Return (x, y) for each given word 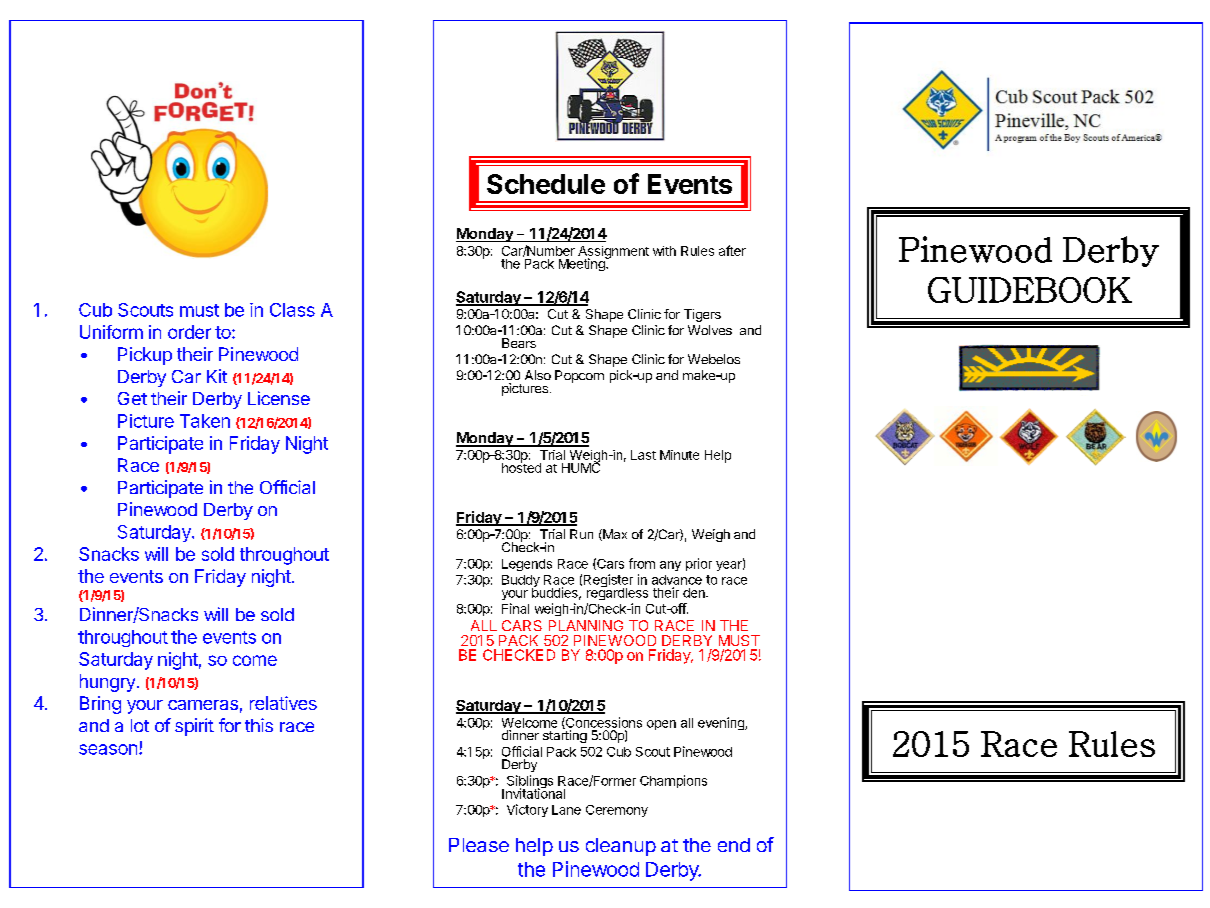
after (732, 250)
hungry (107, 683)
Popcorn (579, 376)
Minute (679, 455)
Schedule (546, 184)
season (108, 749)
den (695, 593)
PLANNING (586, 625)
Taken (205, 421)
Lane (566, 810)
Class (292, 310)
